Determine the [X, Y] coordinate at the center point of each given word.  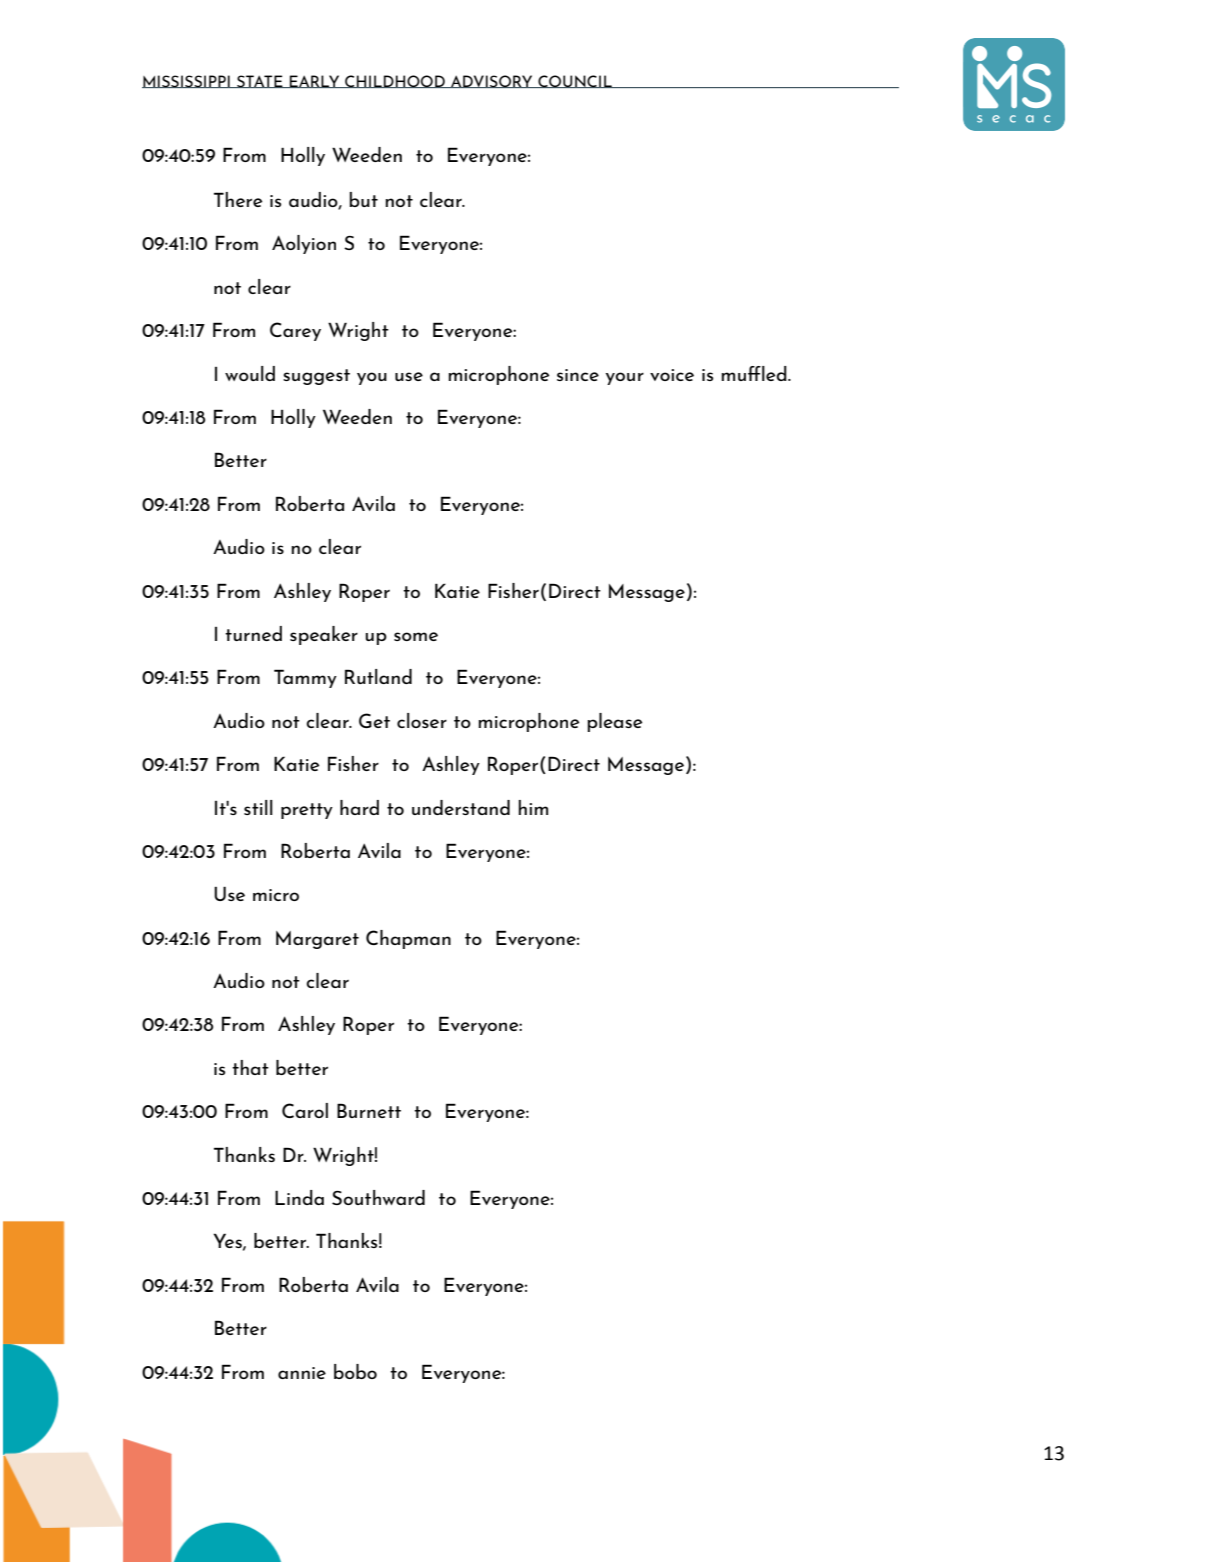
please [614, 722]
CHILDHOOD [395, 81]
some [416, 636]
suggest [316, 377]
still [258, 807]
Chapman [408, 939]
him [533, 807]
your [625, 378]
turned [253, 633]
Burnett [369, 1110]
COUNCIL [575, 81]
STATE [260, 81]
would [250, 373]
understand [461, 807]
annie [302, 1373]
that [250, 1067]
